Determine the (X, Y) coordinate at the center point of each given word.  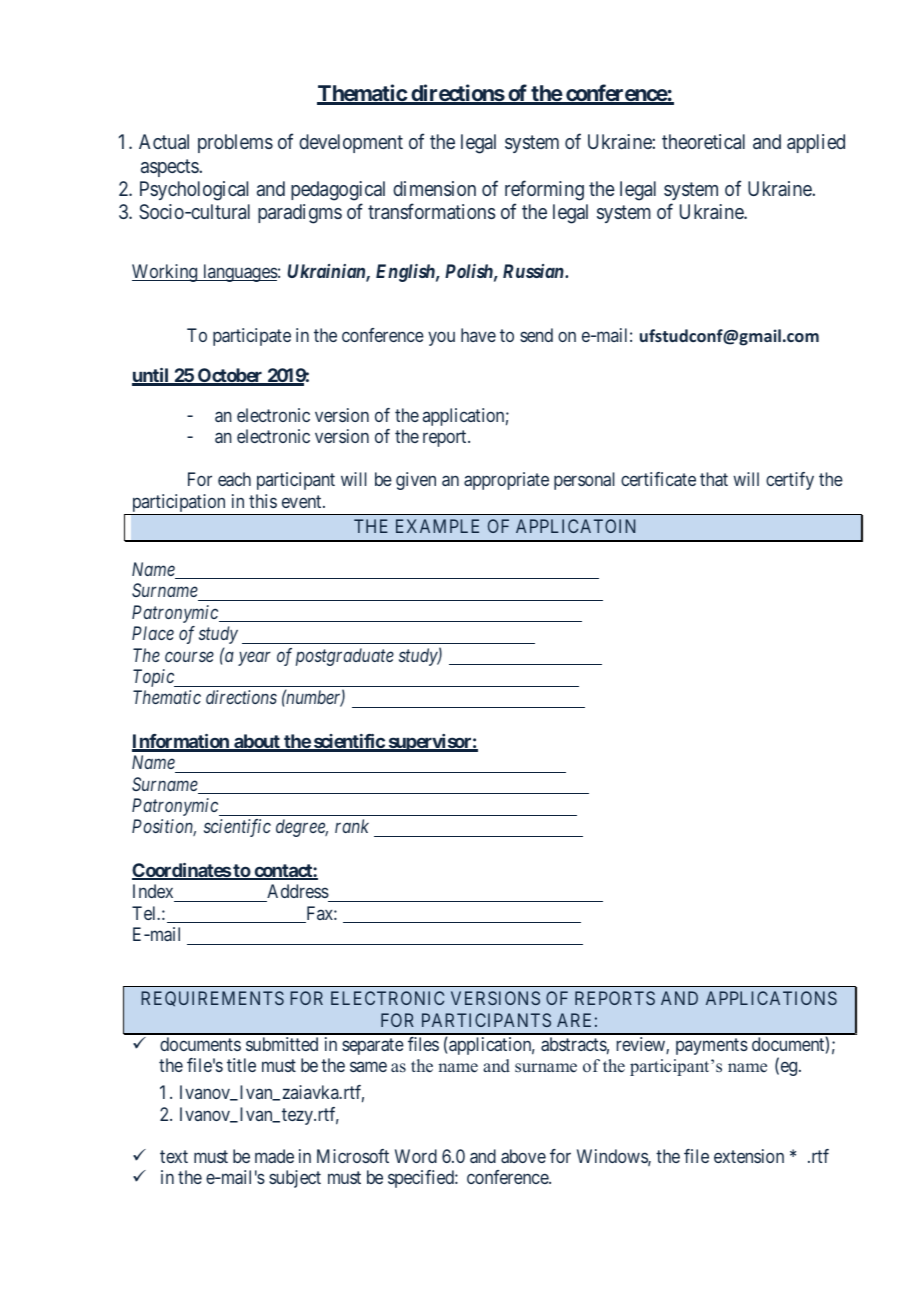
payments (712, 1046)
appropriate (506, 481)
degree (302, 828)
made (274, 1156)
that (714, 479)
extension (749, 1156)
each (234, 479)
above (523, 1156)
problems (235, 143)
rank (352, 826)
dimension (434, 188)
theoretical (703, 141)
